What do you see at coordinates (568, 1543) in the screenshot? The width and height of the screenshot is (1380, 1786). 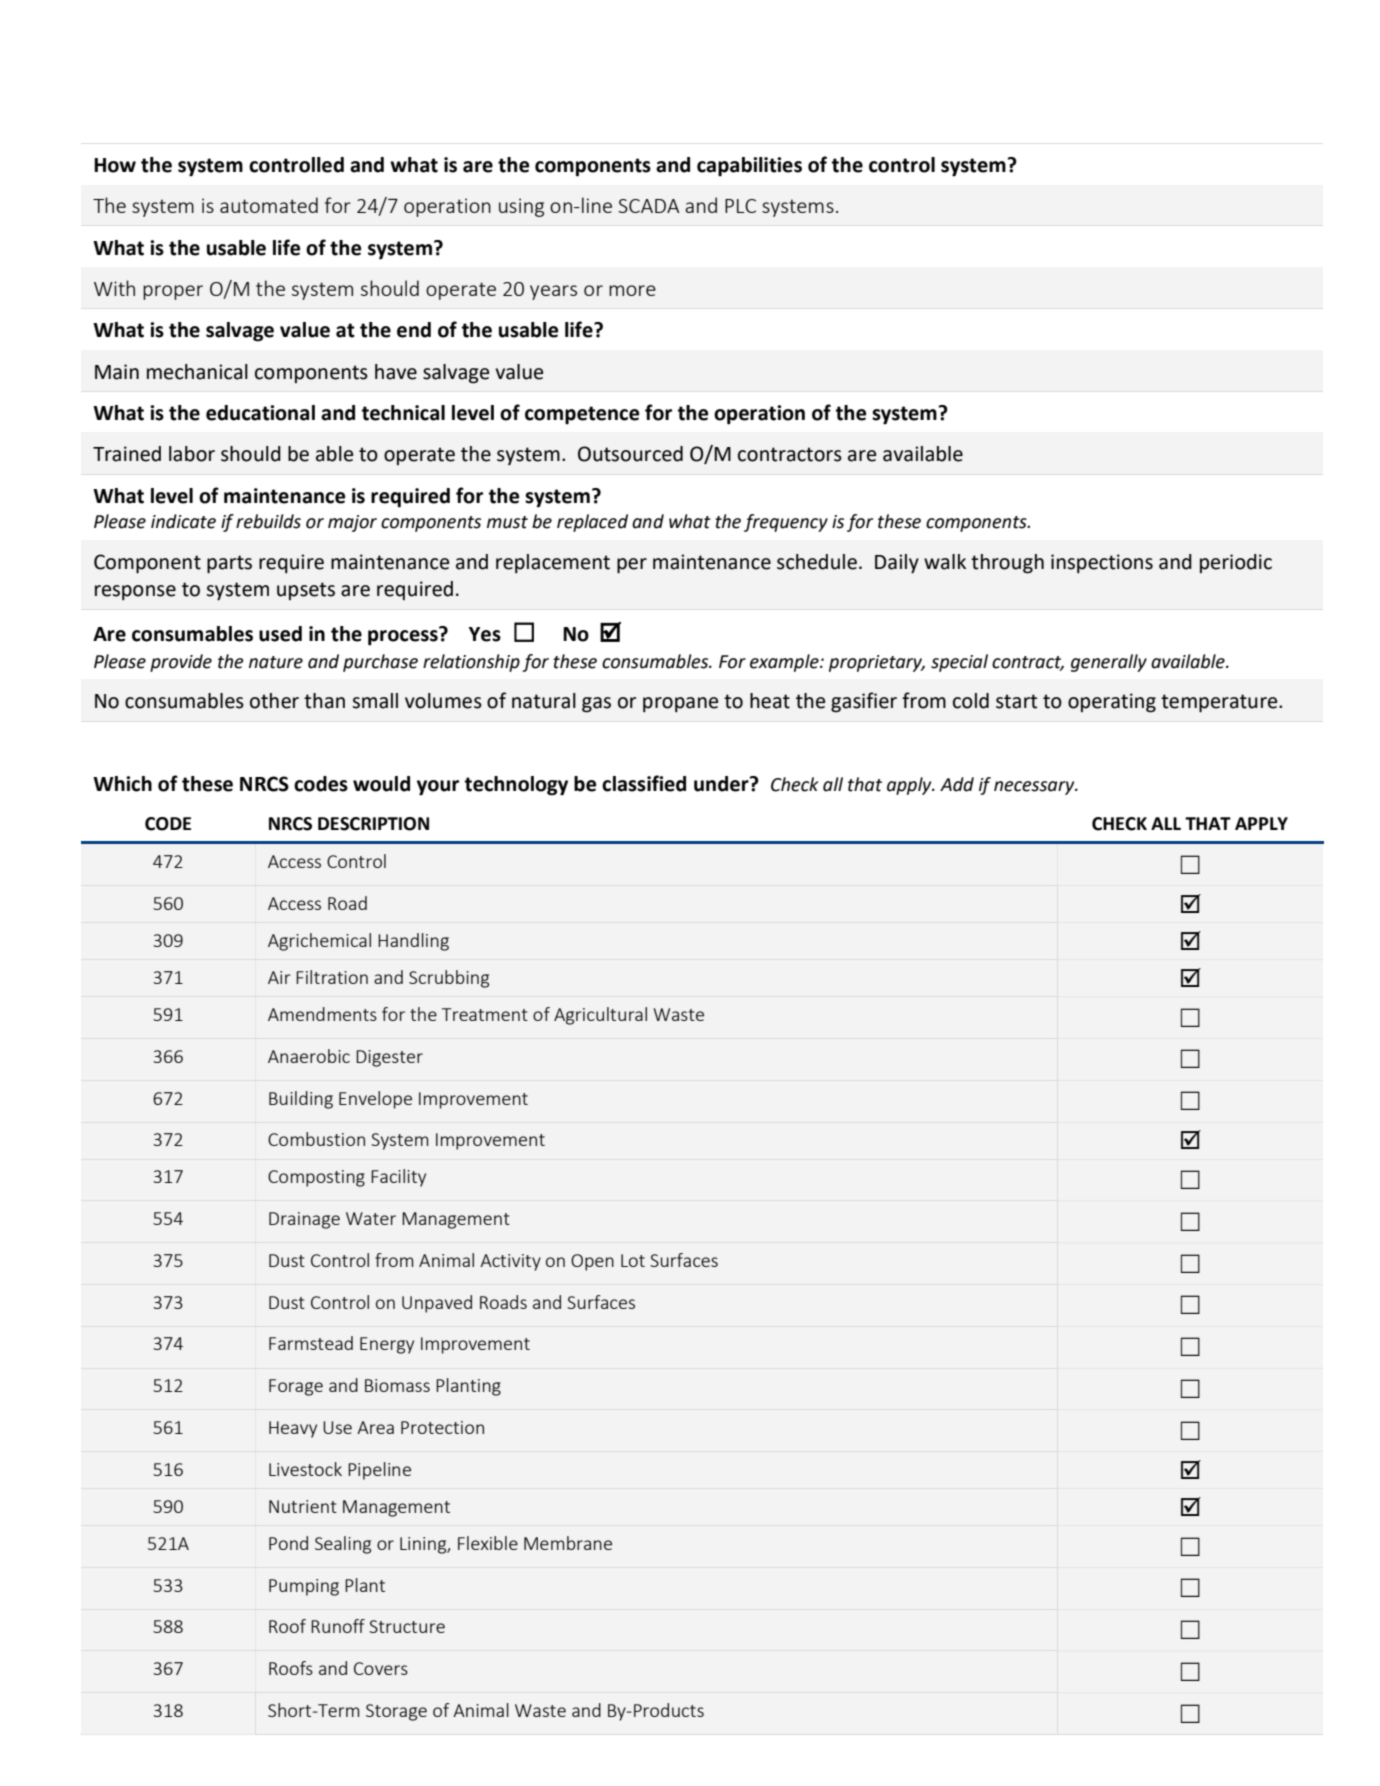 I see `Membrane` at bounding box center [568, 1543].
